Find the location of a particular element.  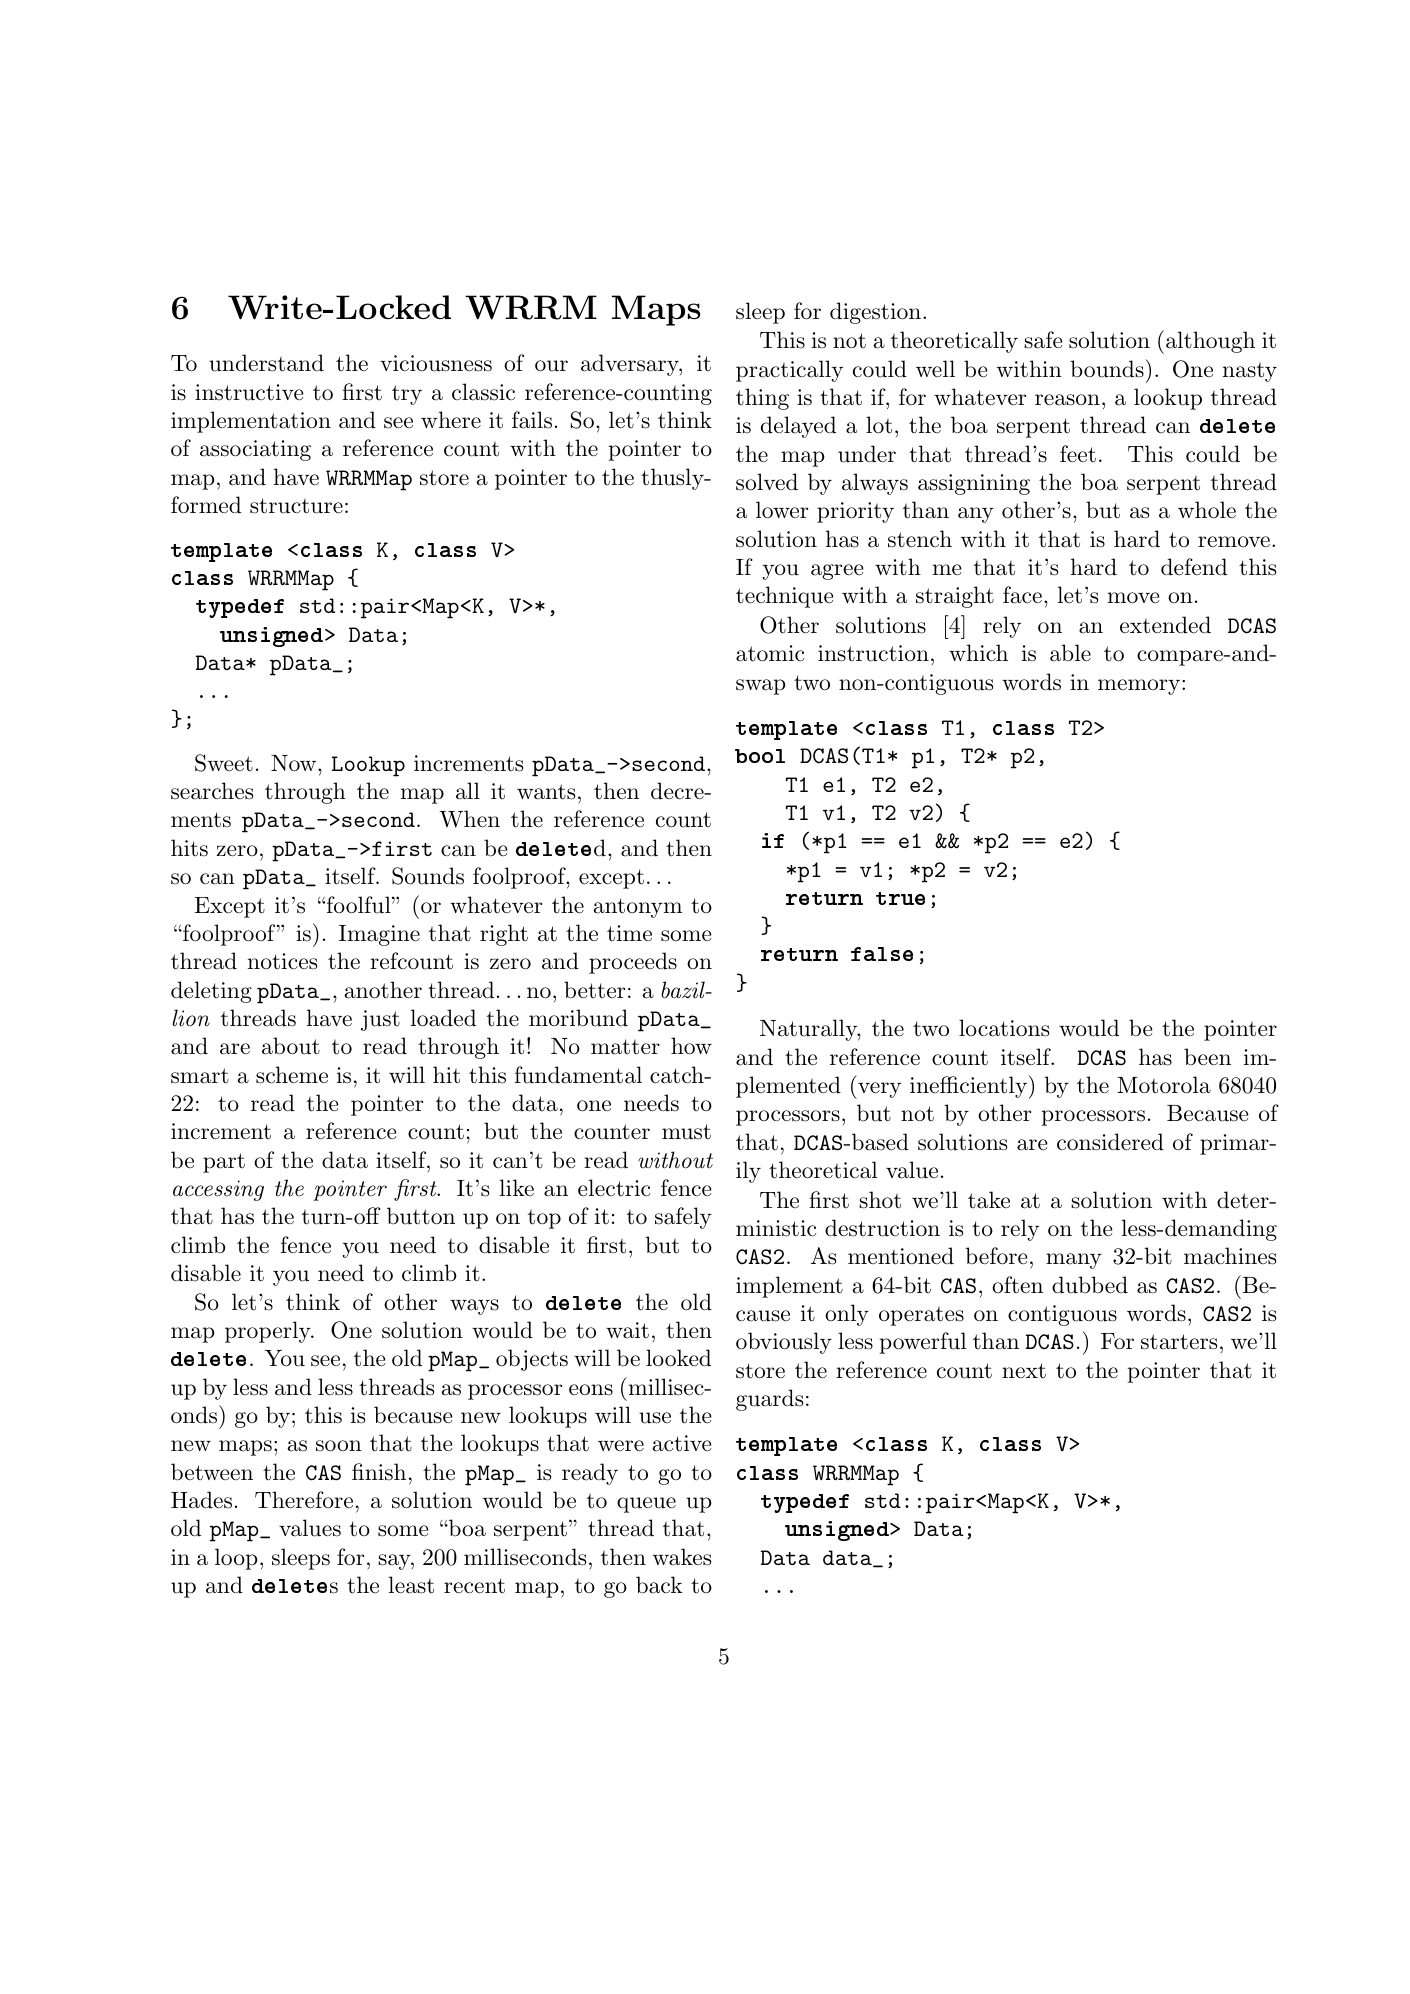

memory is located at coordinates (1140, 687).
